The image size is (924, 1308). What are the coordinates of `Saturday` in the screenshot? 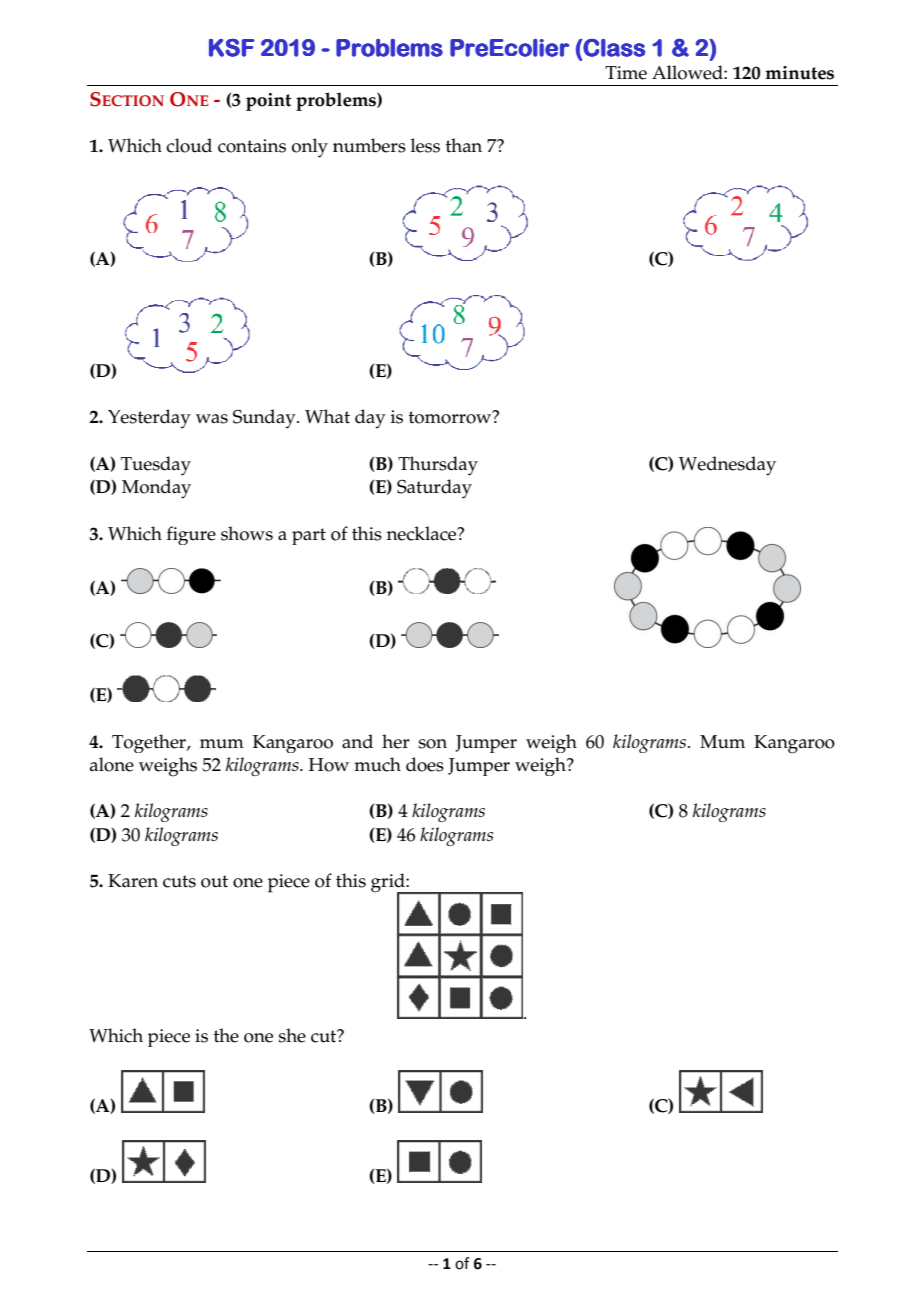 It's located at (434, 489).
